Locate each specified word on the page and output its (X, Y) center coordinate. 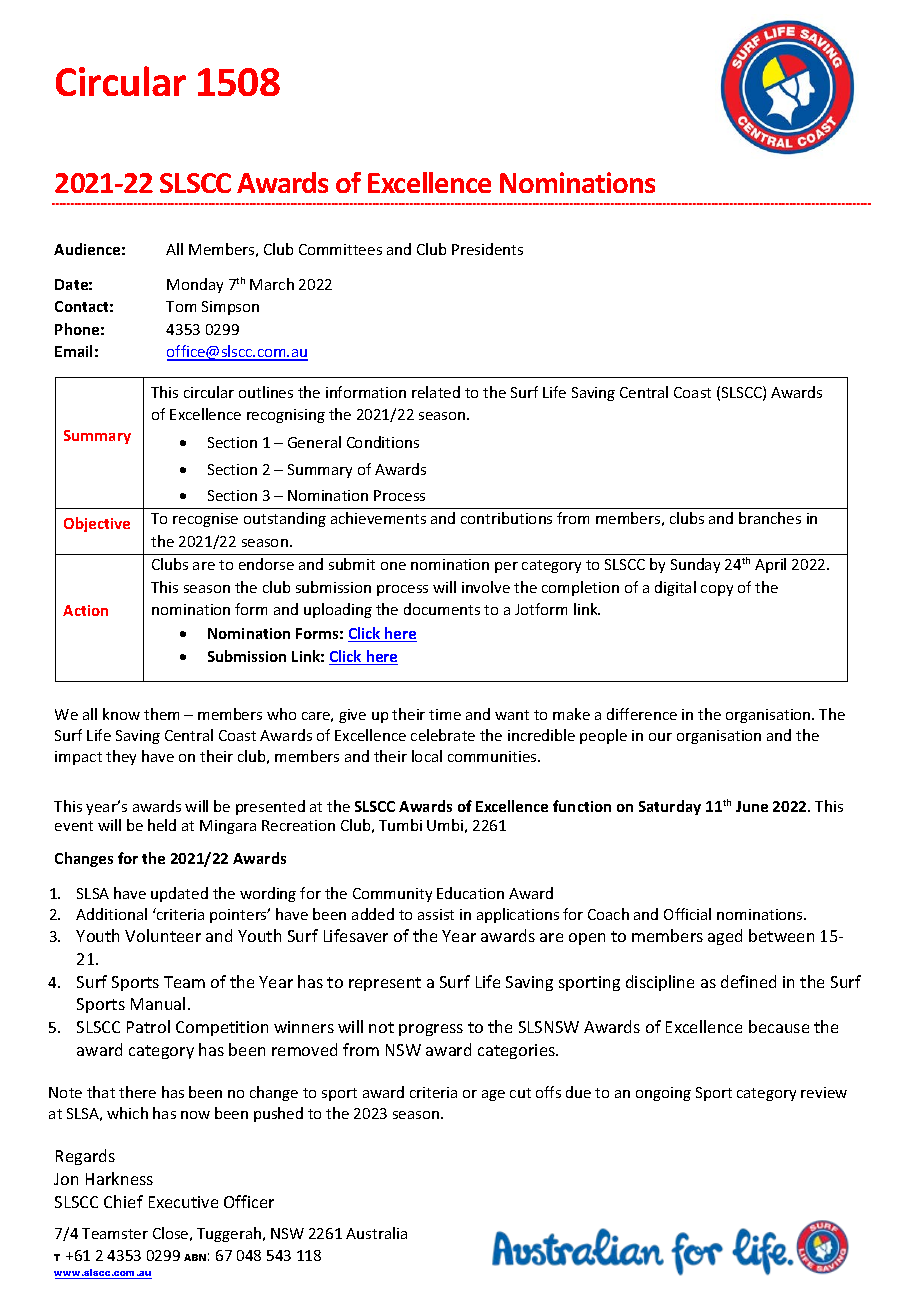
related (436, 392)
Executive (183, 1202)
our (660, 737)
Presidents (487, 249)
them (161, 714)
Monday (195, 285)
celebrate (443, 735)
